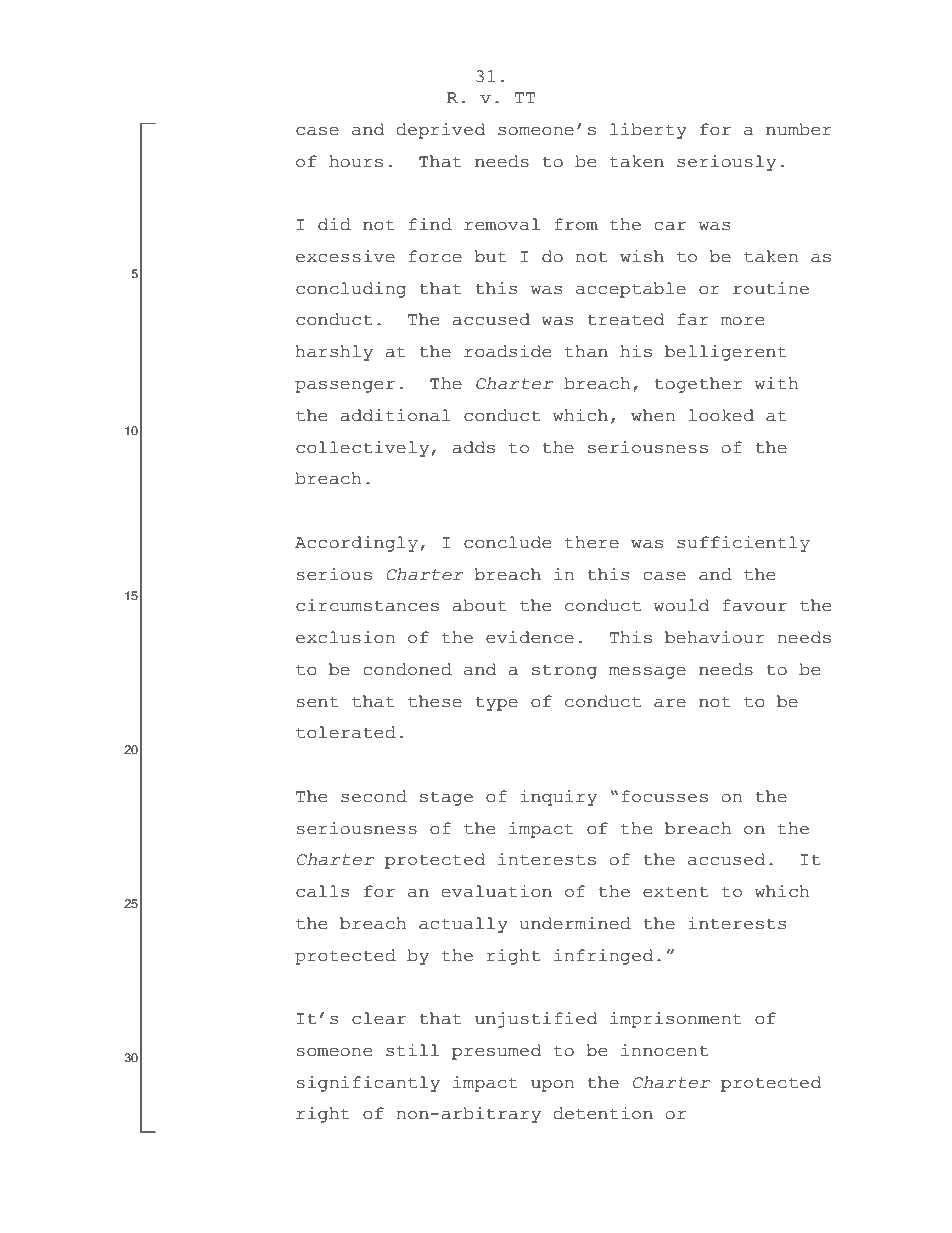 This page has width=952, height=1233. What do you see at coordinates (721, 415) in the page?
I see `looked` at bounding box center [721, 415].
